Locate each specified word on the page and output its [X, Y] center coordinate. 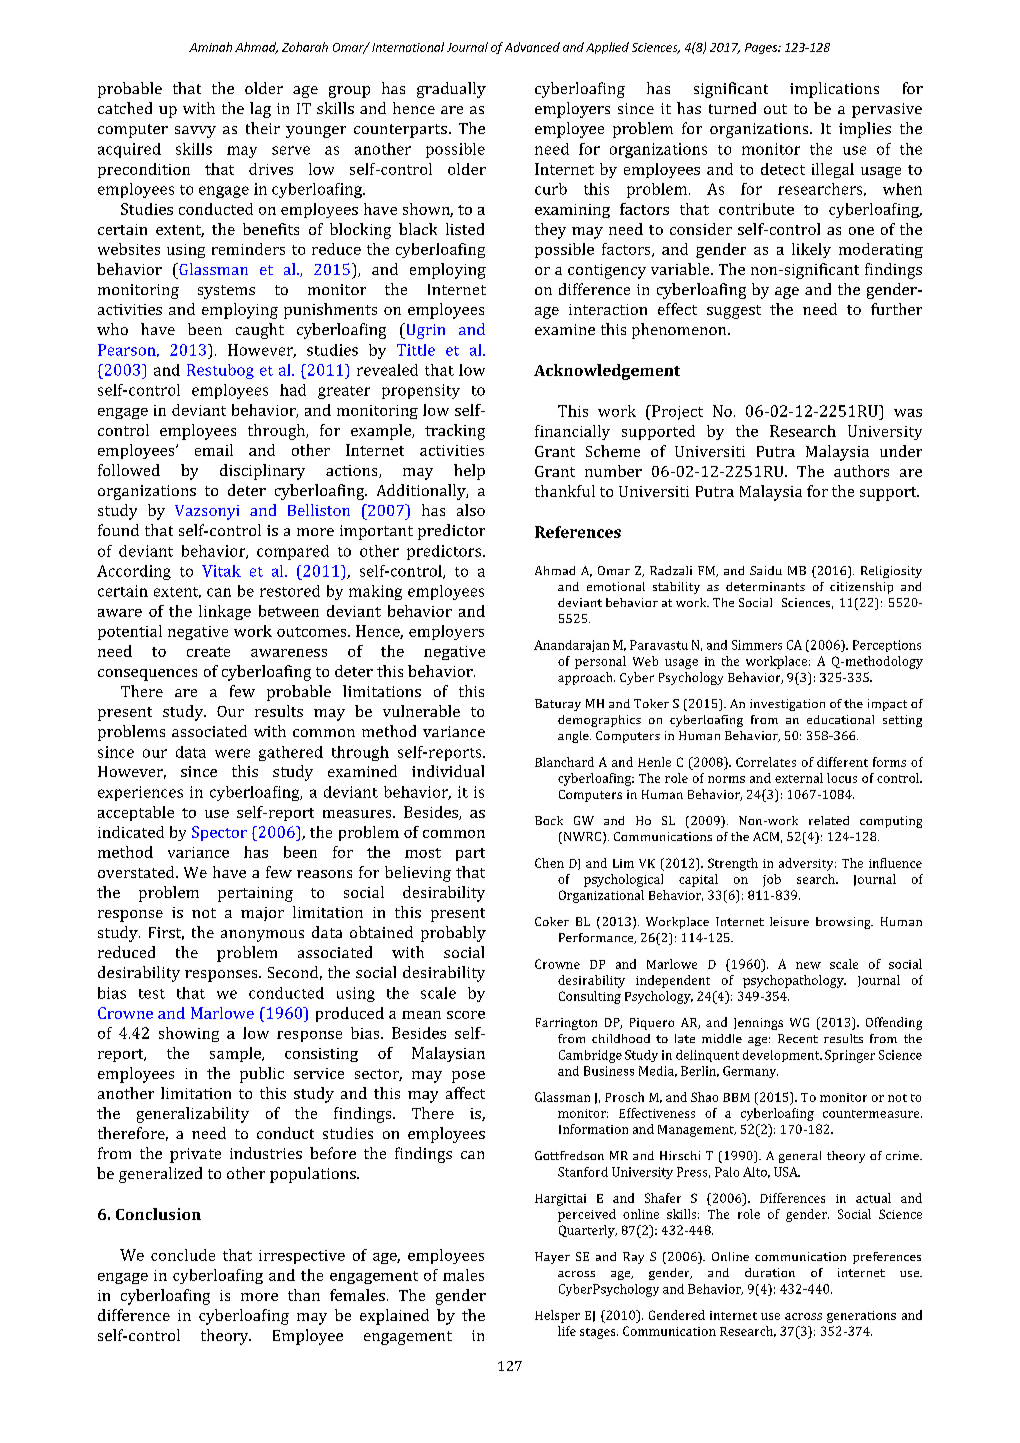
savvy [195, 132]
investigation [787, 705]
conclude [183, 1255]
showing [189, 1034]
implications [834, 90]
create [208, 652]
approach [586, 678]
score [466, 1015]
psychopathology [794, 981]
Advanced [532, 47]
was [908, 413]
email [214, 450]
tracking [455, 432]
